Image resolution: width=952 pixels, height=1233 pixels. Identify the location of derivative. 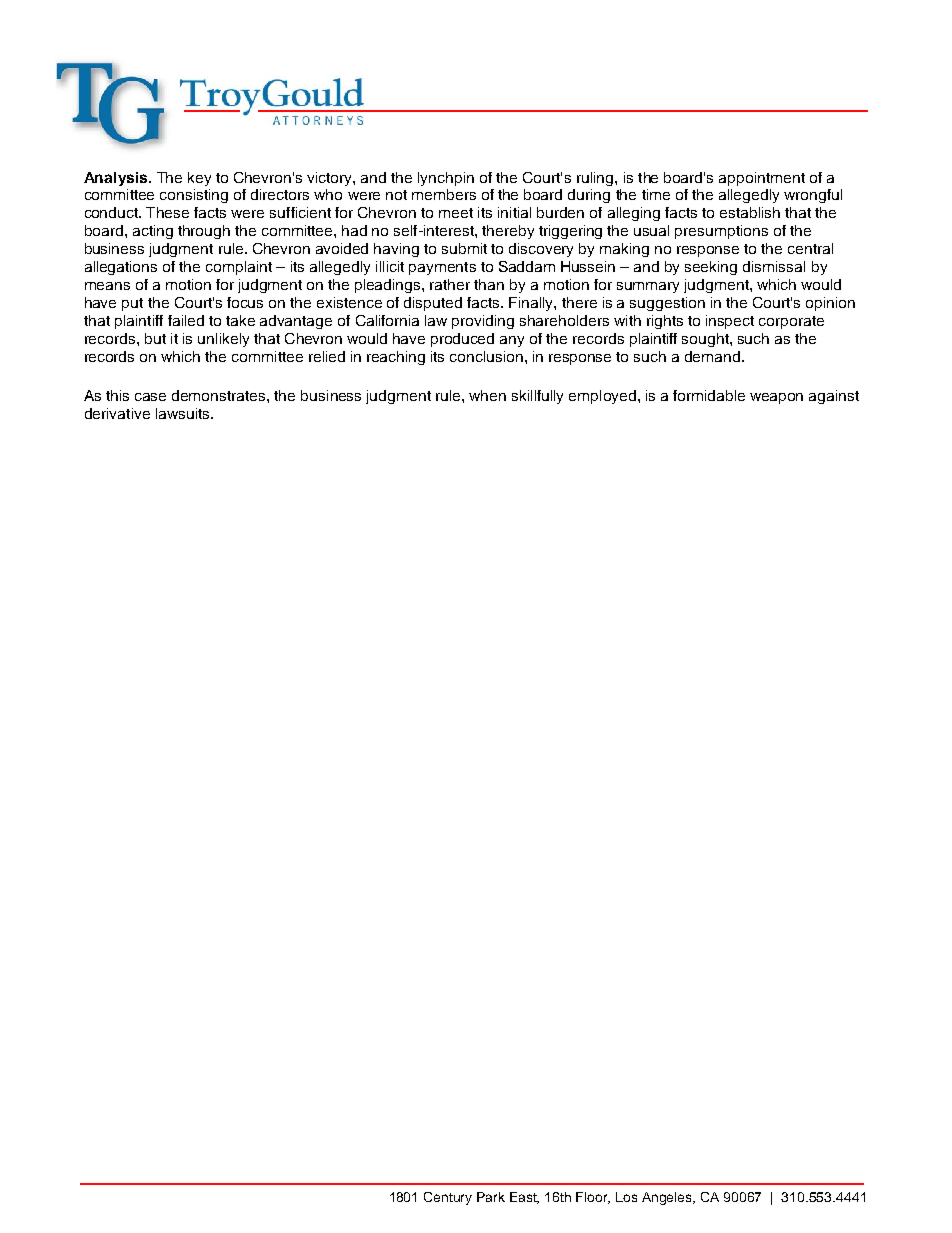
(117, 413).
